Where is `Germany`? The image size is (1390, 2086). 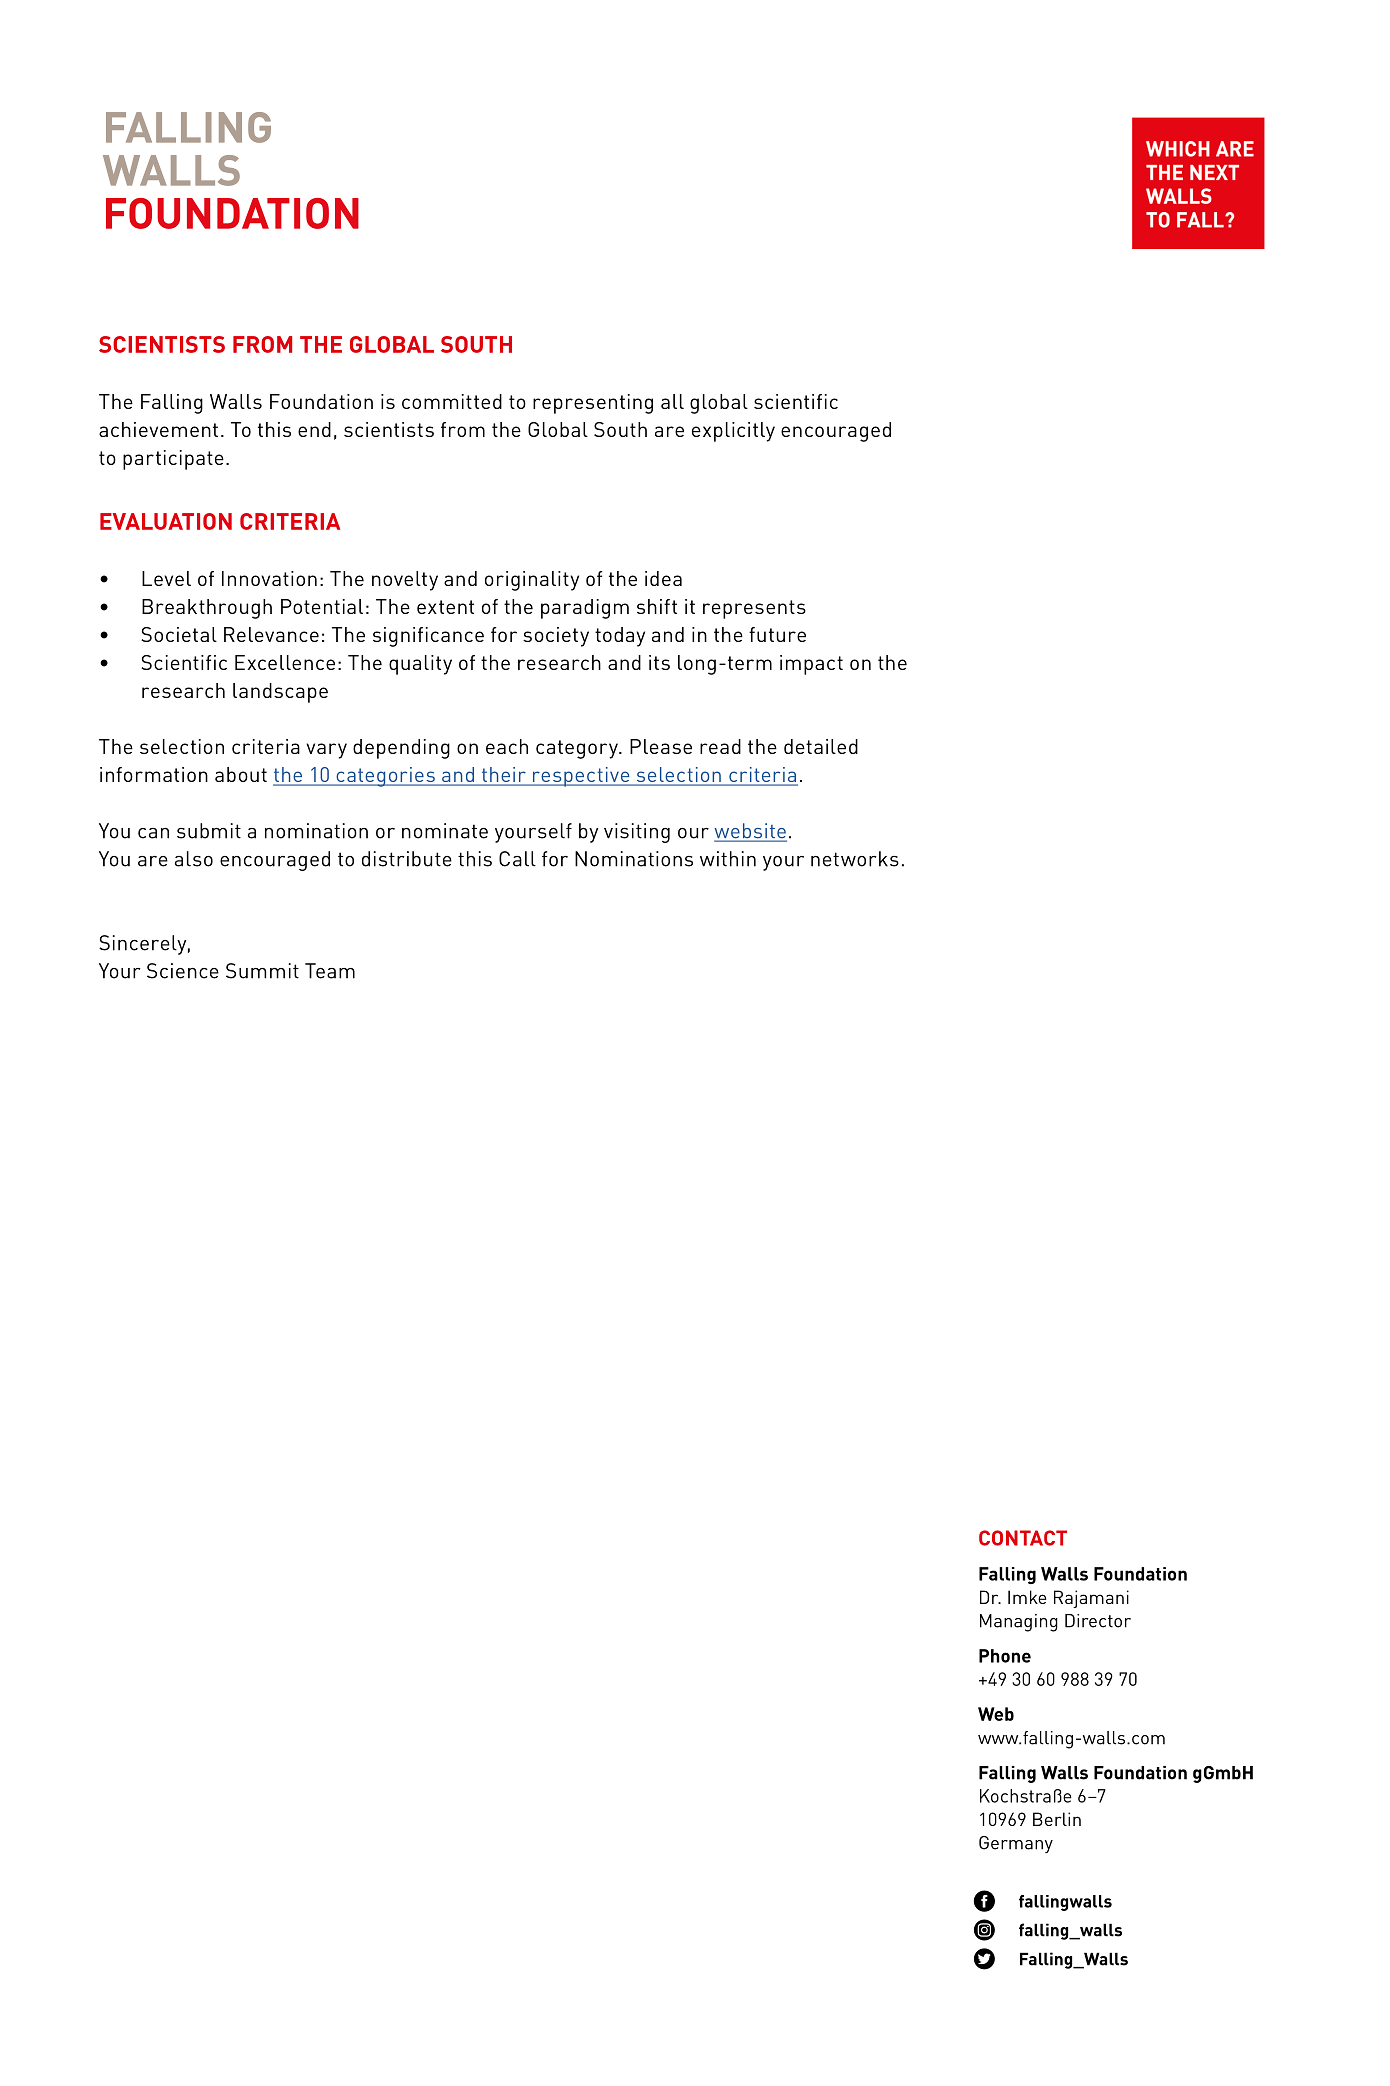
Germany is located at coordinates (1016, 1844).
